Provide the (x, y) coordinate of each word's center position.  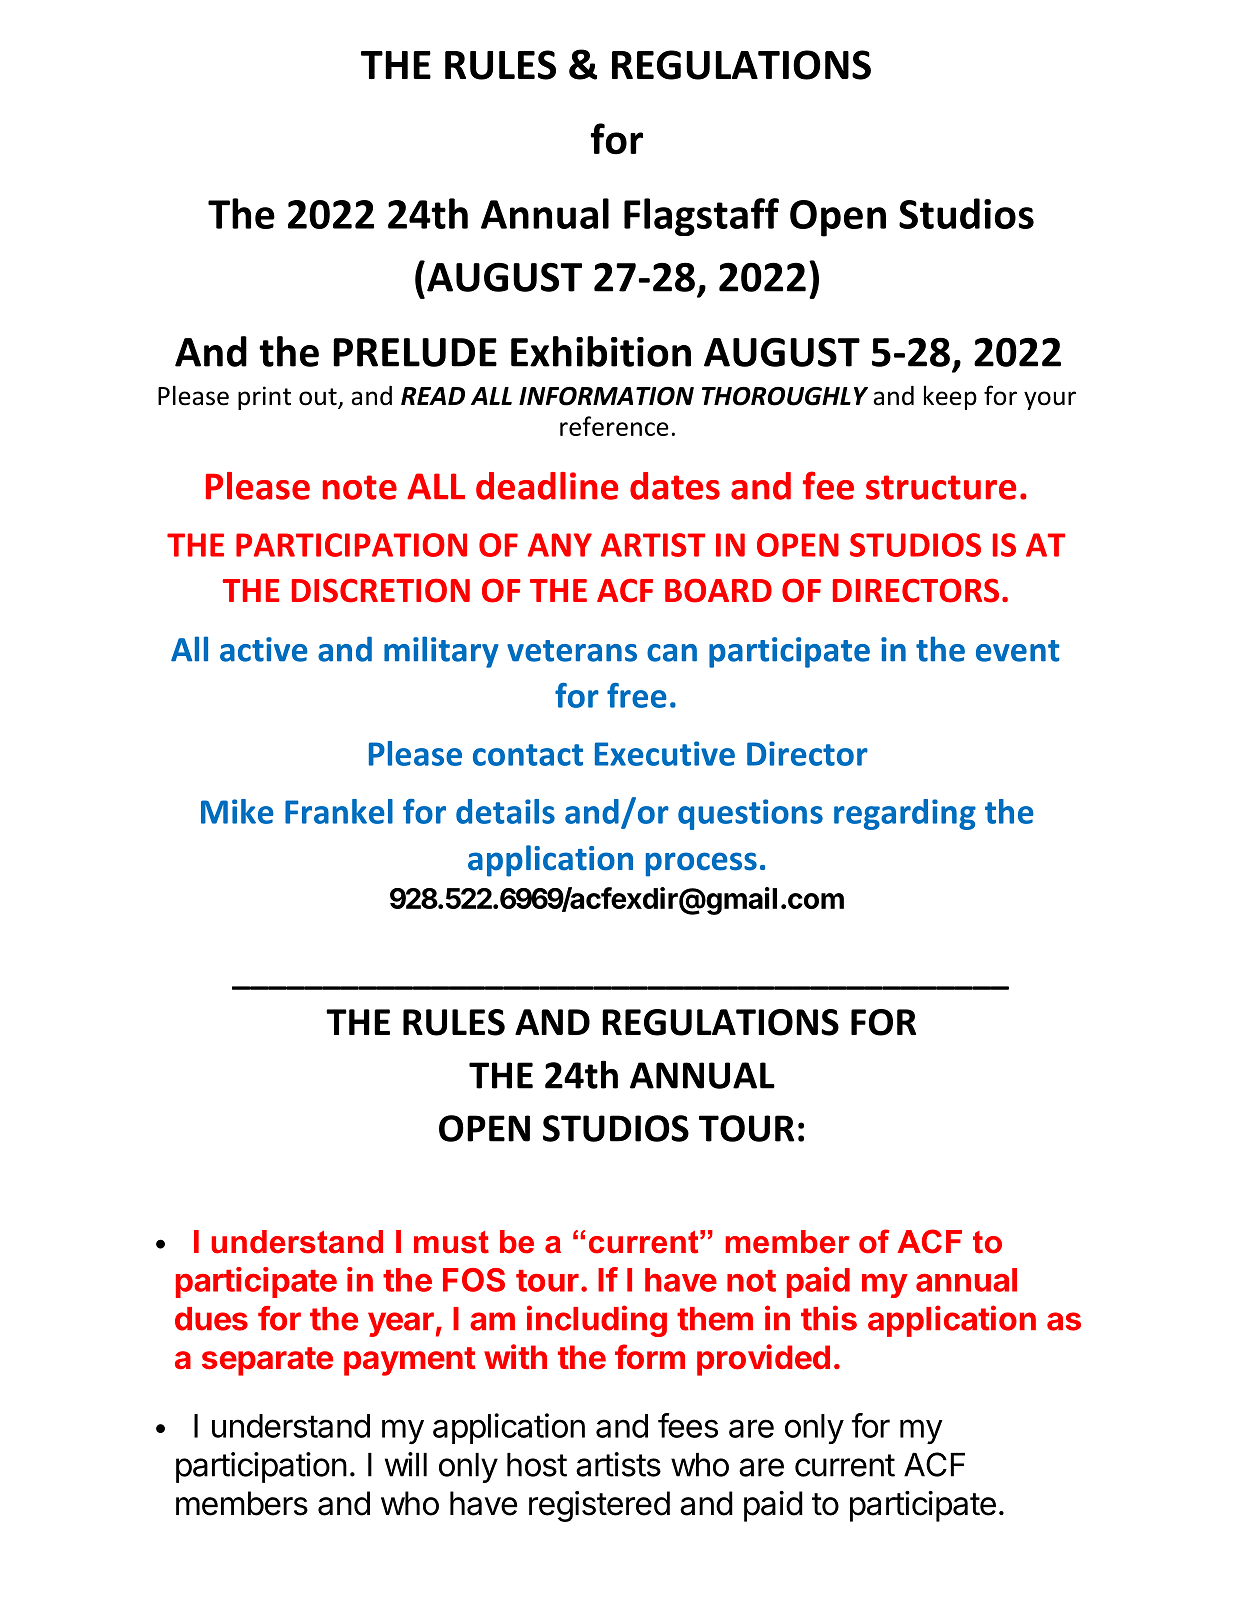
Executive (665, 753)
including (597, 1321)
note (360, 487)
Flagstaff (701, 217)
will (406, 1464)
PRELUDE (415, 352)
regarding (905, 814)
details (505, 811)
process (701, 864)
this (829, 1318)
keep (950, 397)
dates (675, 486)
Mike (237, 811)
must (451, 1242)
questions (750, 814)
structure (941, 487)
